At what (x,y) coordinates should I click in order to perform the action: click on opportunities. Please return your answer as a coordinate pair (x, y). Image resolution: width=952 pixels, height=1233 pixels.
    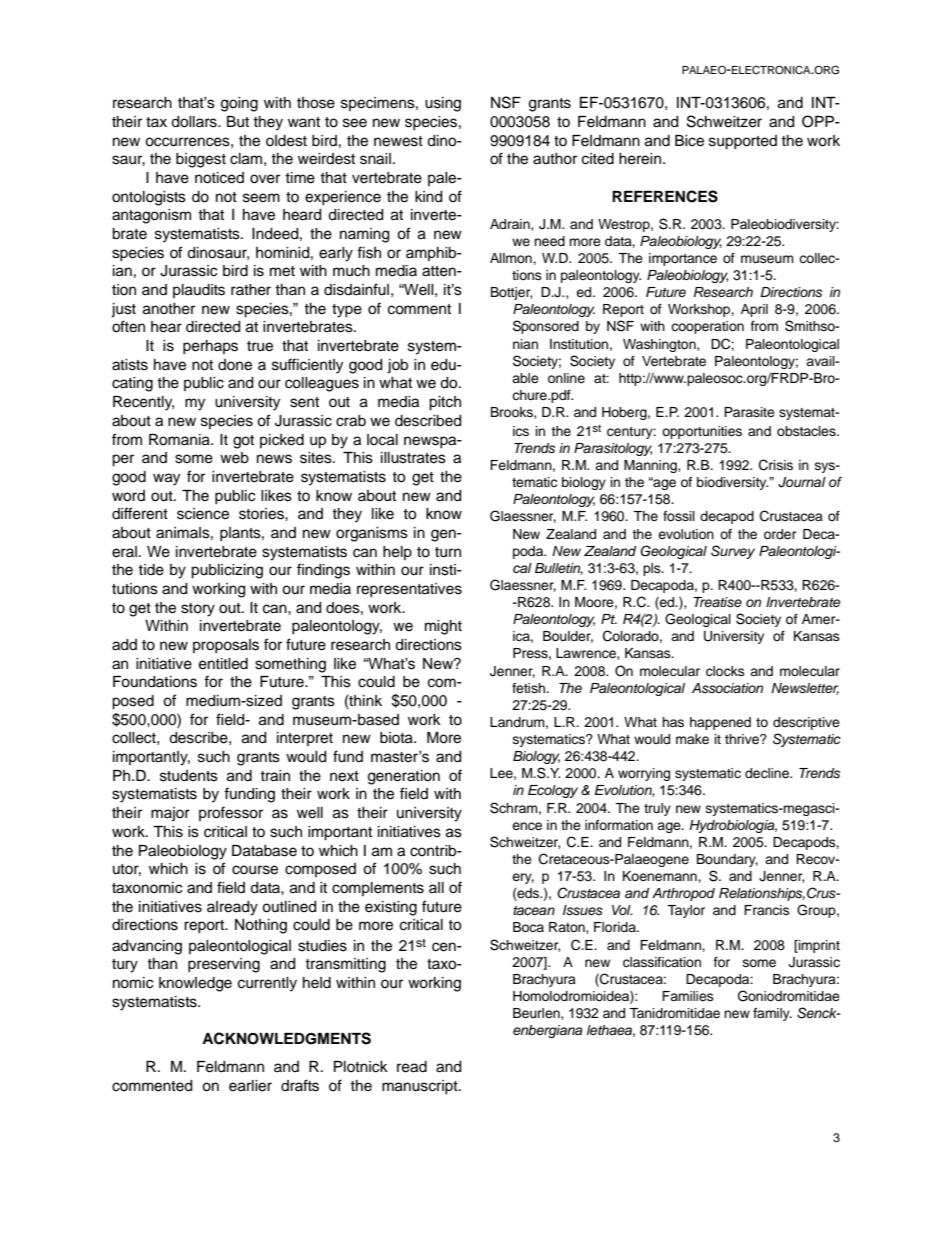
    Looking at the image, I should click on (702, 432).
